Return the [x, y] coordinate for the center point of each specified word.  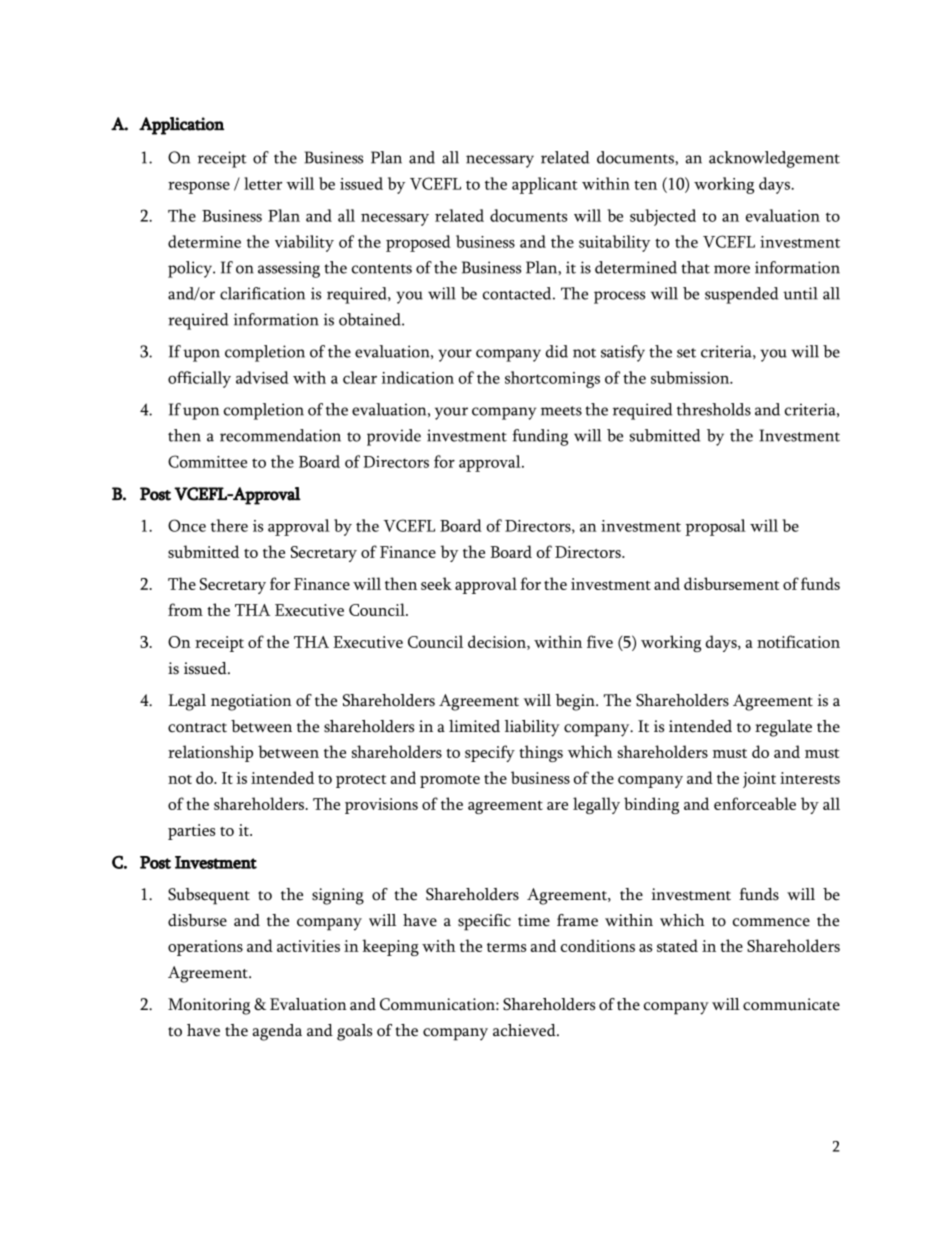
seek [436, 583]
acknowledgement [774, 159]
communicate [791, 1004]
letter [263, 183]
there [229, 525]
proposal [716, 527]
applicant [545, 185]
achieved [525, 1030]
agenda [277, 1032]
